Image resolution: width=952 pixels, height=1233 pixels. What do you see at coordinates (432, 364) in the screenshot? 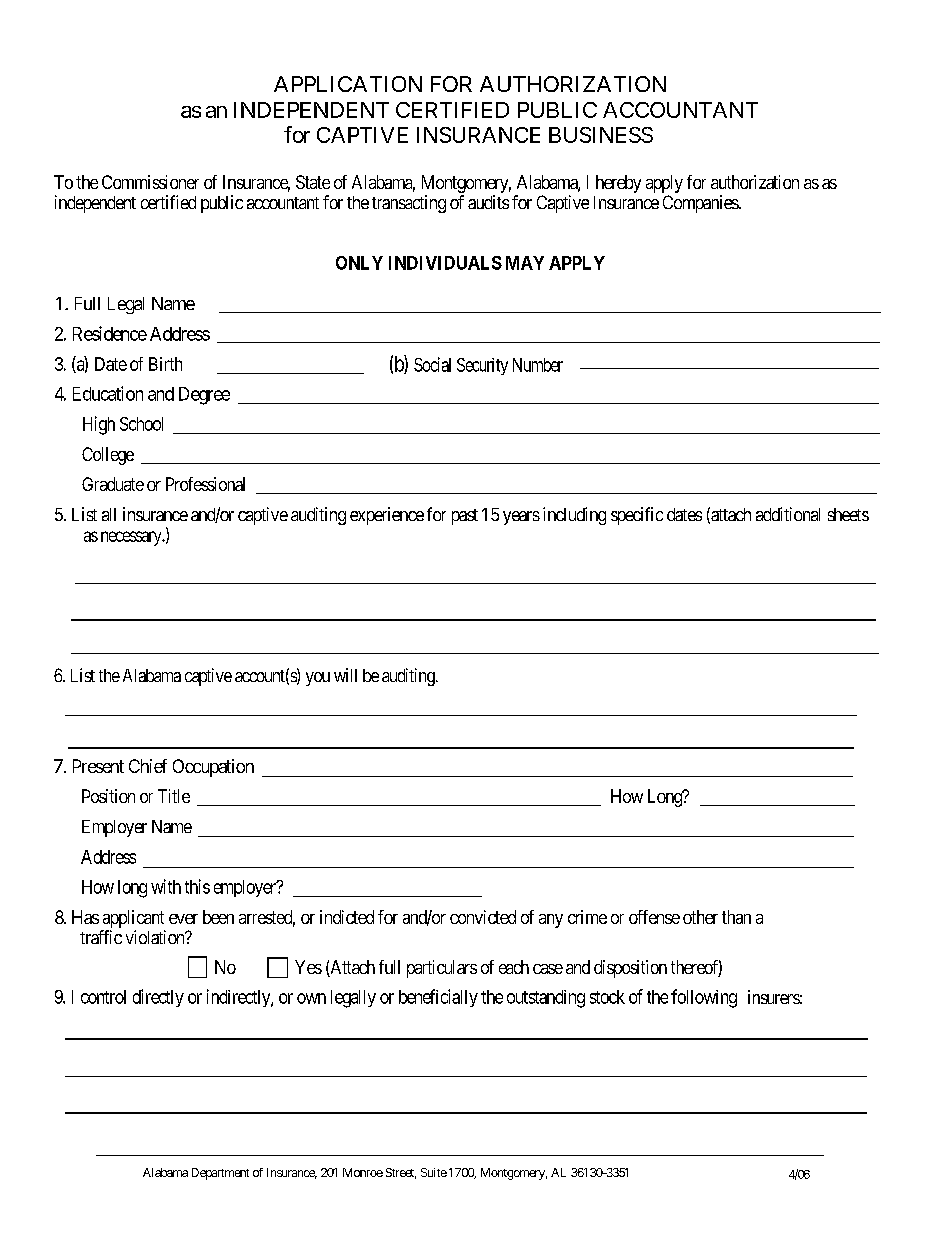
I see `Social` at bounding box center [432, 364].
